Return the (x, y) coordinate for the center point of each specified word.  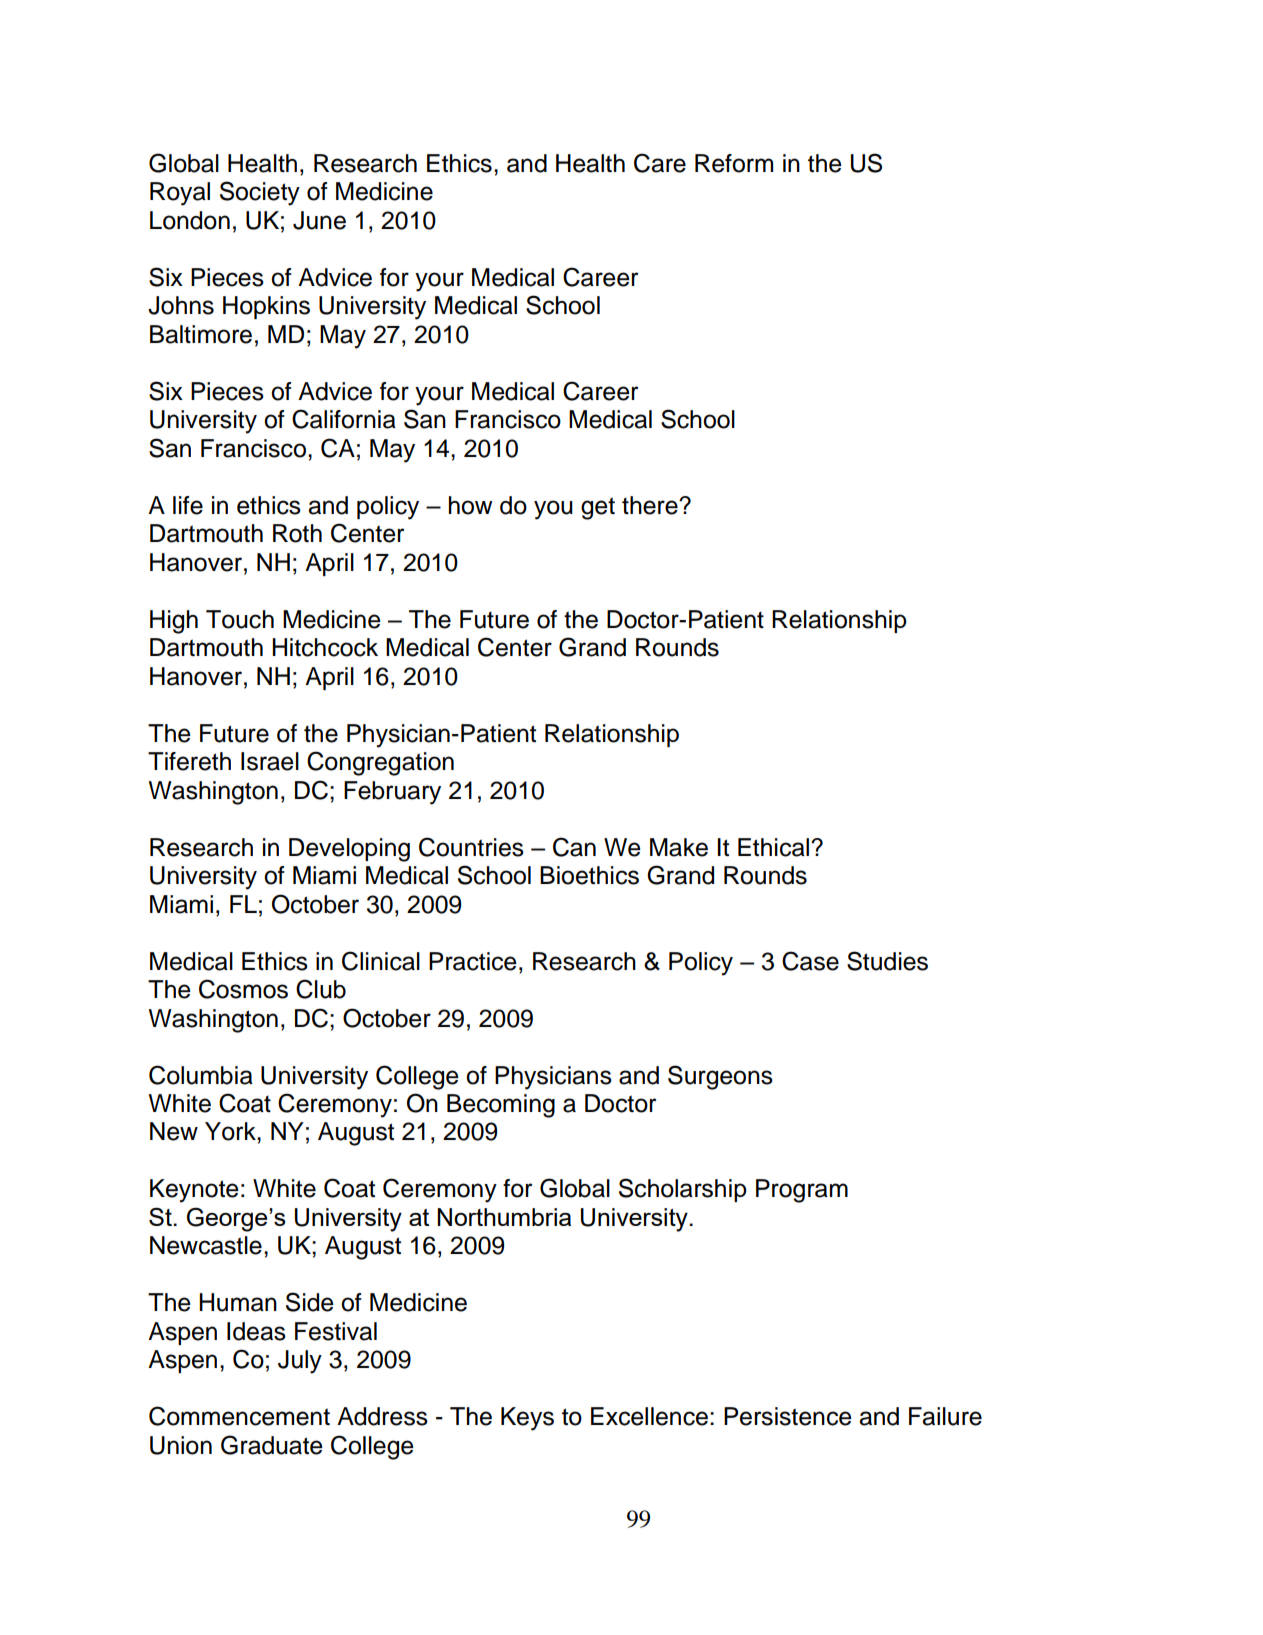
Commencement (239, 1416)
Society (260, 193)
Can (574, 847)
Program (802, 1191)
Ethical (773, 847)
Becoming (501, 1106)
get (598, 508)
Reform (734, 163)
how (471, 505)
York (231, 1131)
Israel (270, 761)
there (651, 505)
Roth (297, 533)
